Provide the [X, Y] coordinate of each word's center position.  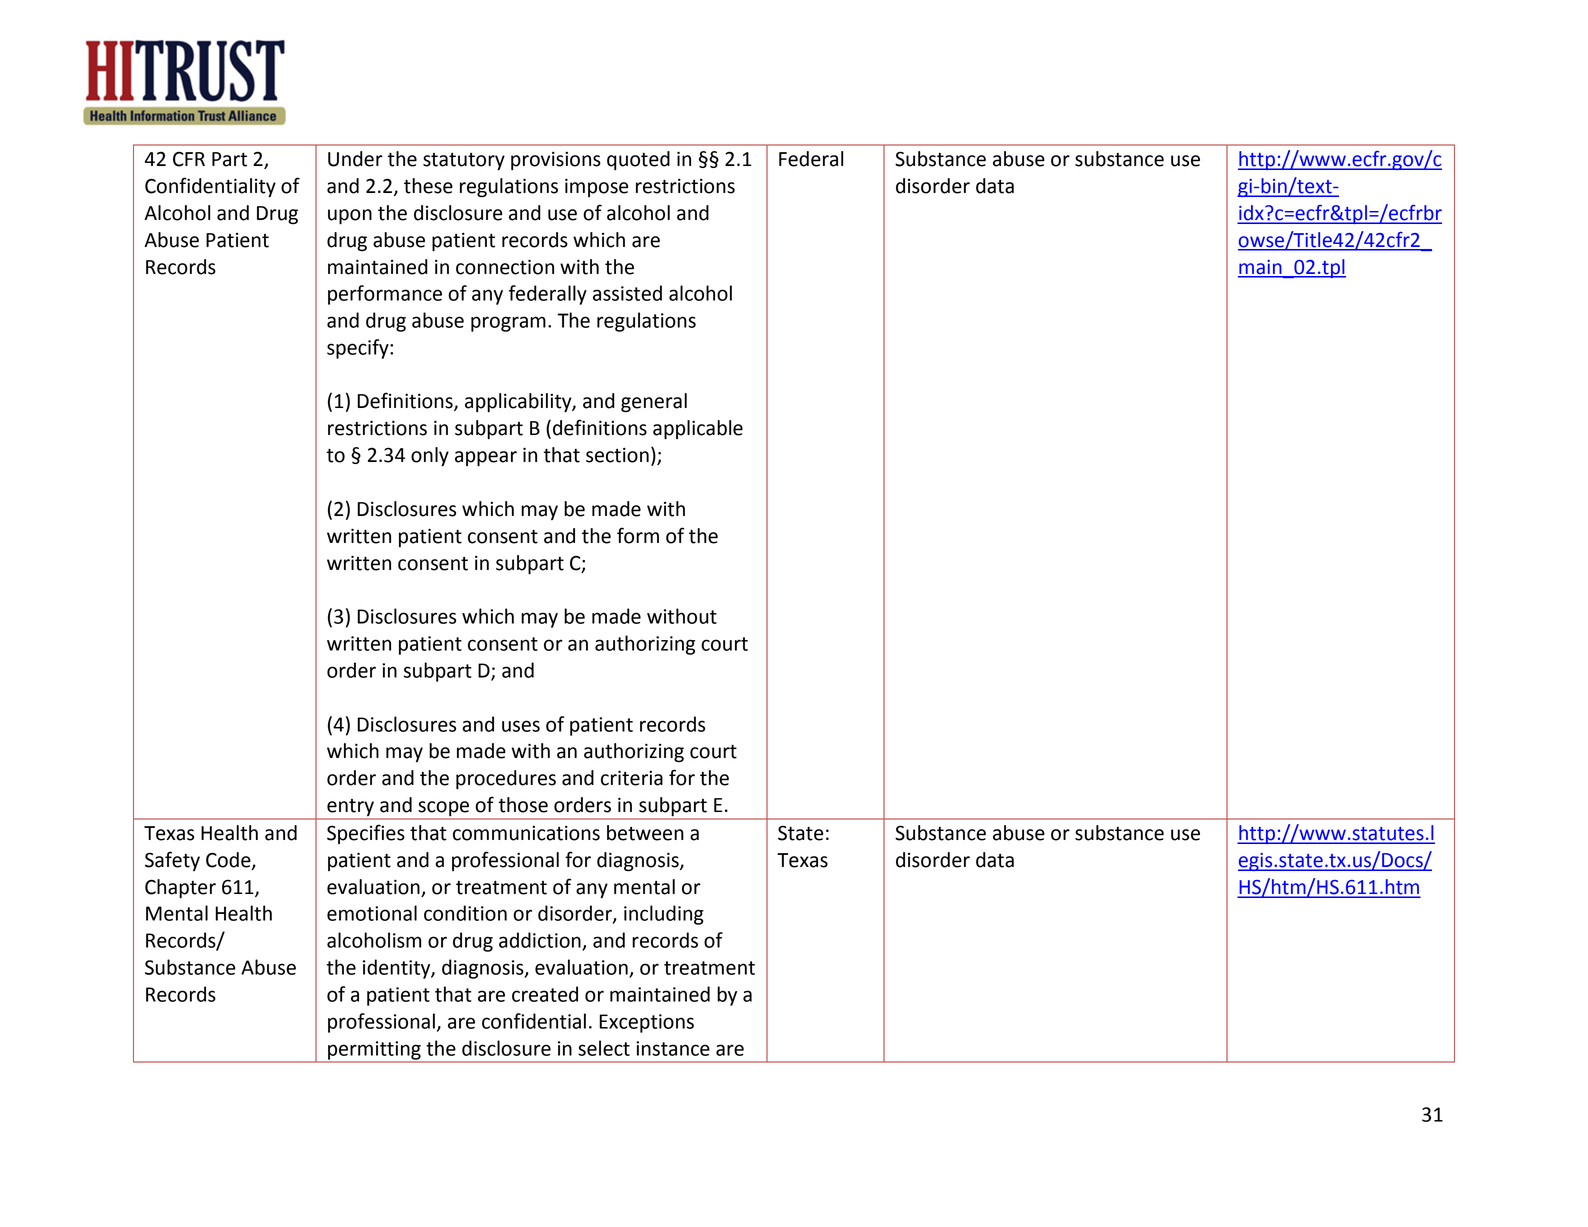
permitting [374, 1051]
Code [229, 861]
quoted [638, 160]
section [617, 455]
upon [350, 216]
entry [350, 809]
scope [443, 810]
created [545, 994]
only [430, 456]
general [654, 403]
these [428, 186]
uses [521, 726]
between [645, 833]
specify [359, 349]
